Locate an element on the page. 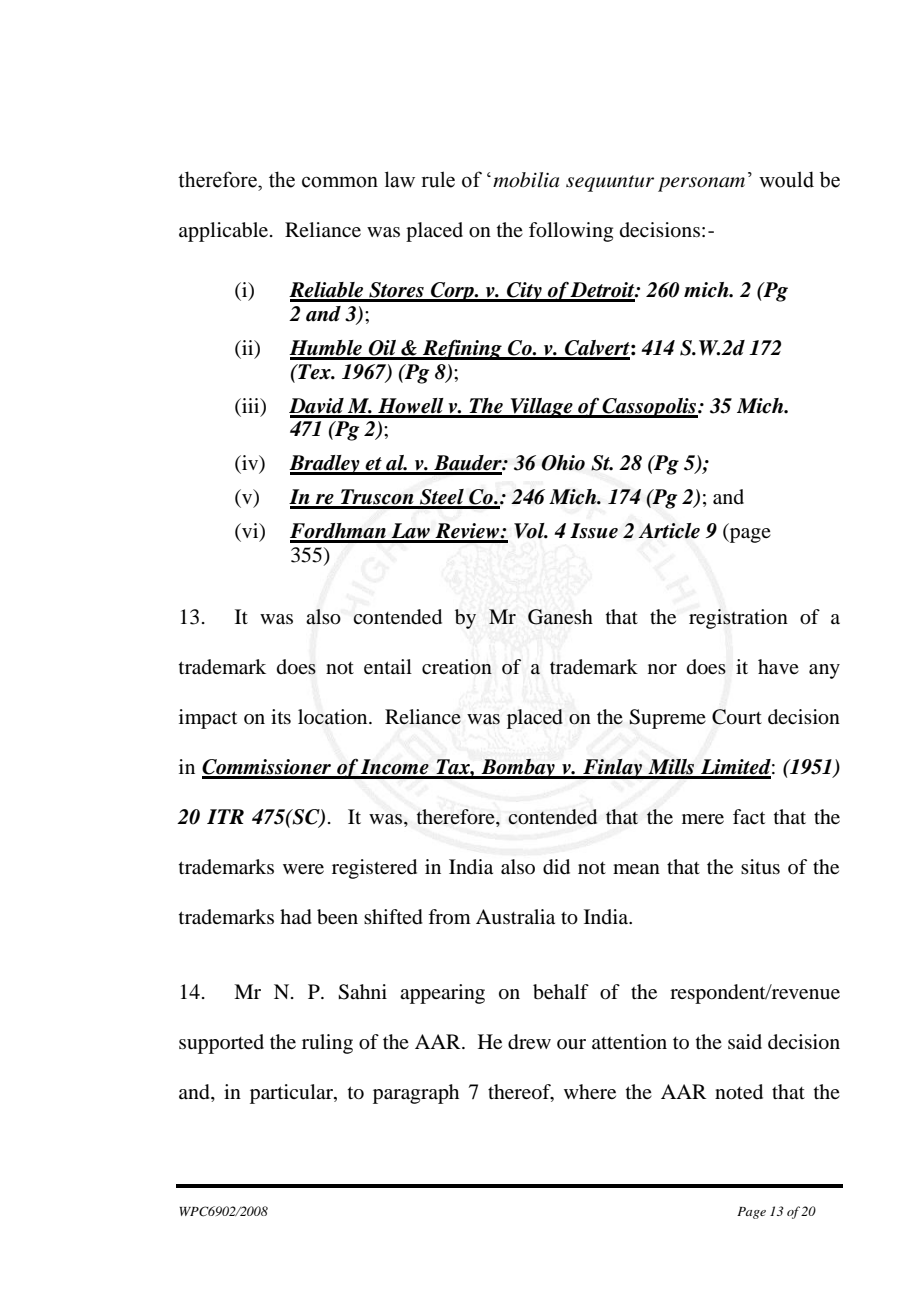 Image resolution: width=924 pixels, height=1307 pixels. ruling is located at coordinates (327, 1044).
